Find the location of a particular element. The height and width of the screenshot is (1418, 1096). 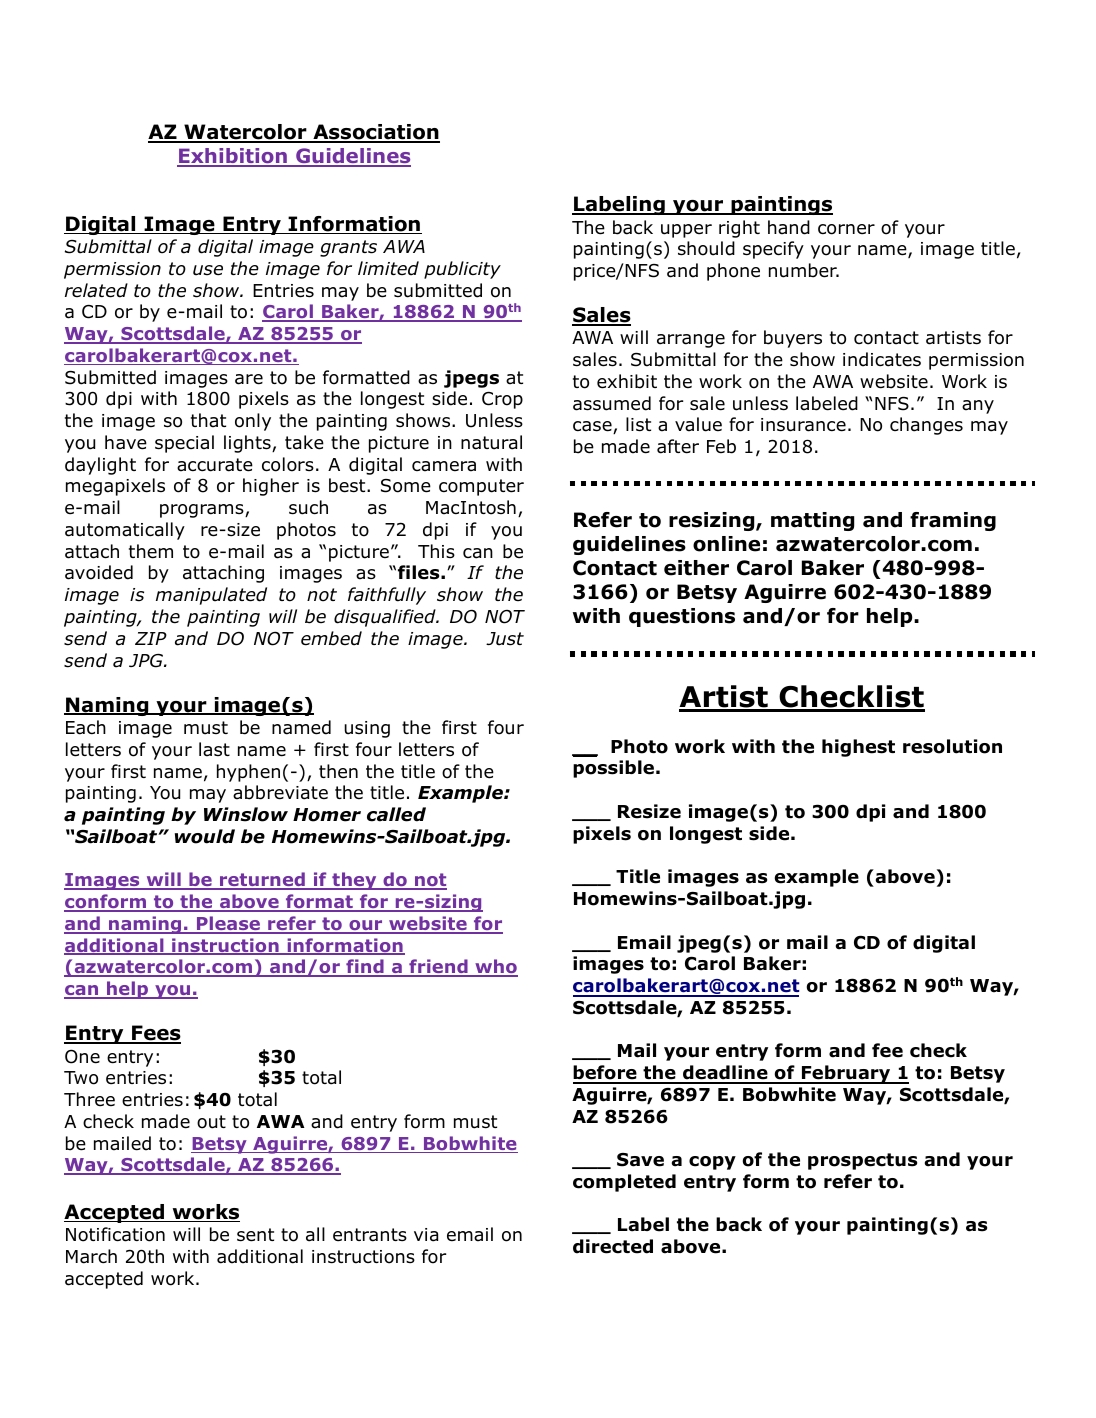

directed is located at coordinates (613, 1246).
